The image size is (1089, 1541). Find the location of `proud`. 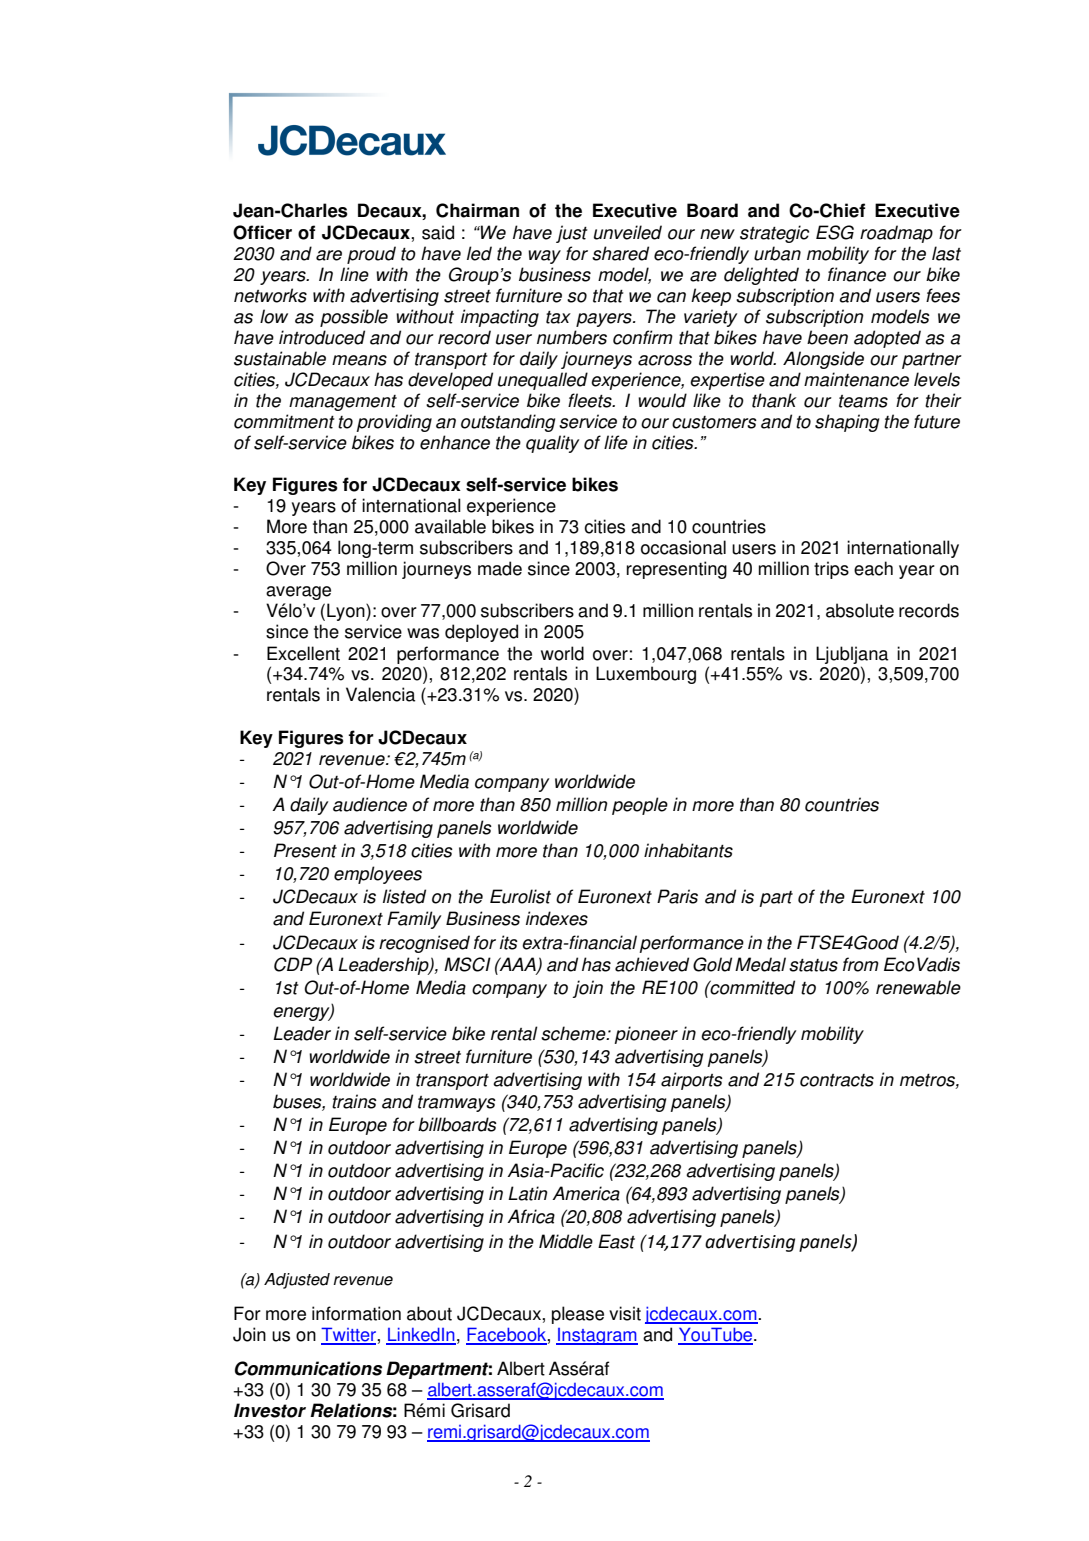

proud is located at coordinates (371, 255).
